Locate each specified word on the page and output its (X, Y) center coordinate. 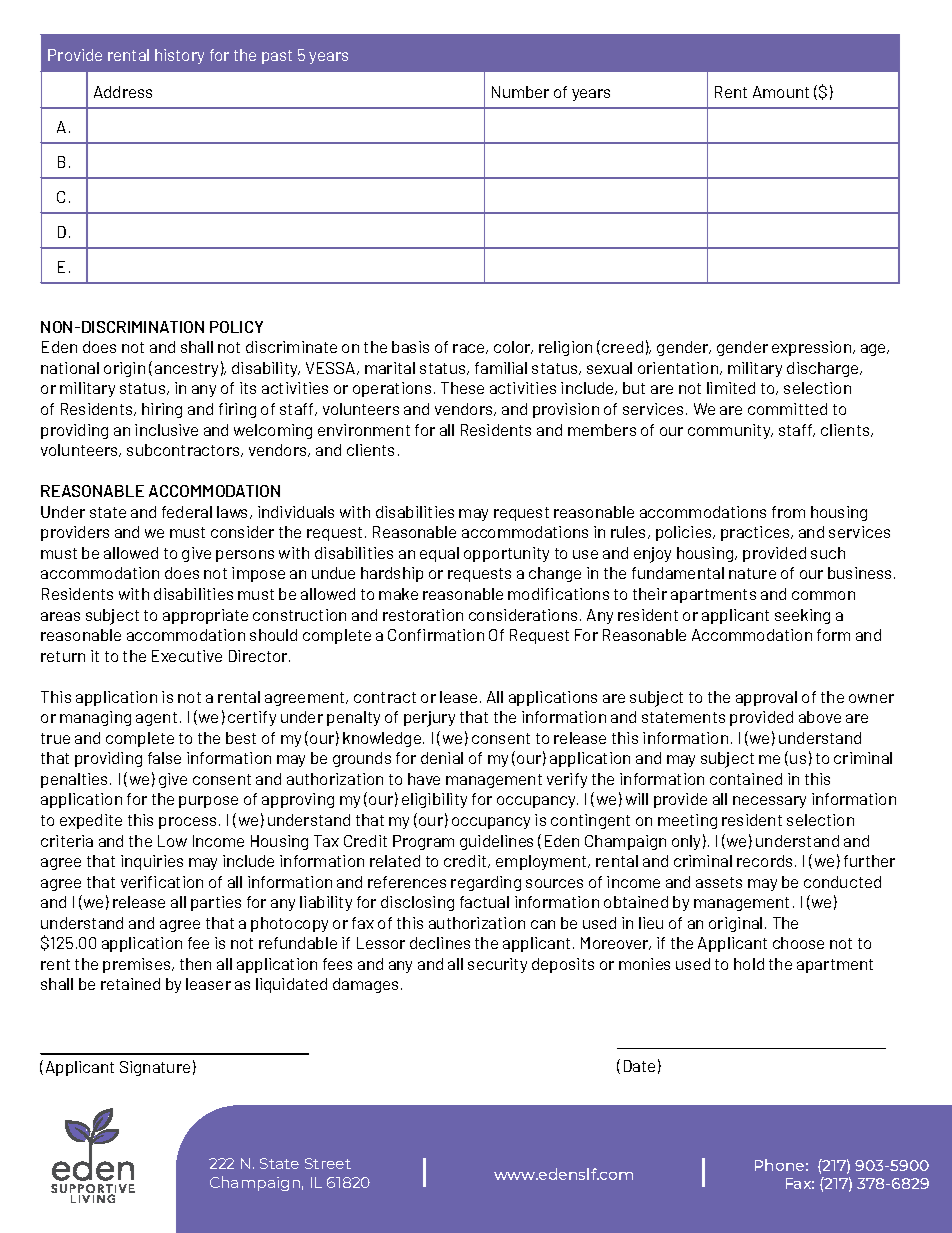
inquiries (152, 862)
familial (501, 368)
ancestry (186, 370)
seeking (802, 616)
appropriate (205, 616)
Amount (781, 92)
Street (328, 1163)
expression (813, 348)
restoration (423, 615)
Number (520, 92)
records (764, 861)
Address (123, 92)
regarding (486, 883)
